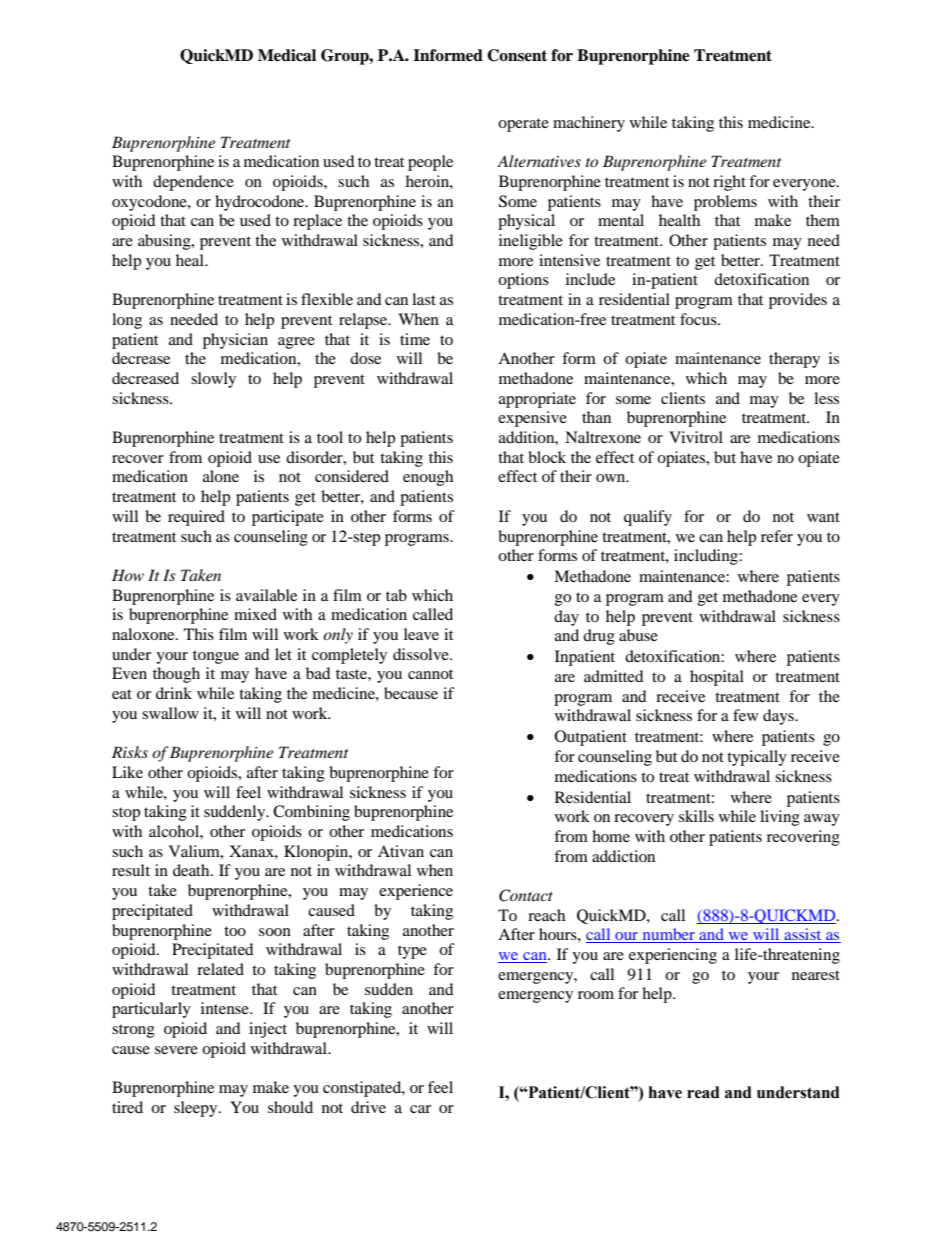 This page has width=952, height=1233. What do you see at coordinates (197, 1109) in the page?
I see `sleepy` at bounding box center [197, 1109].
